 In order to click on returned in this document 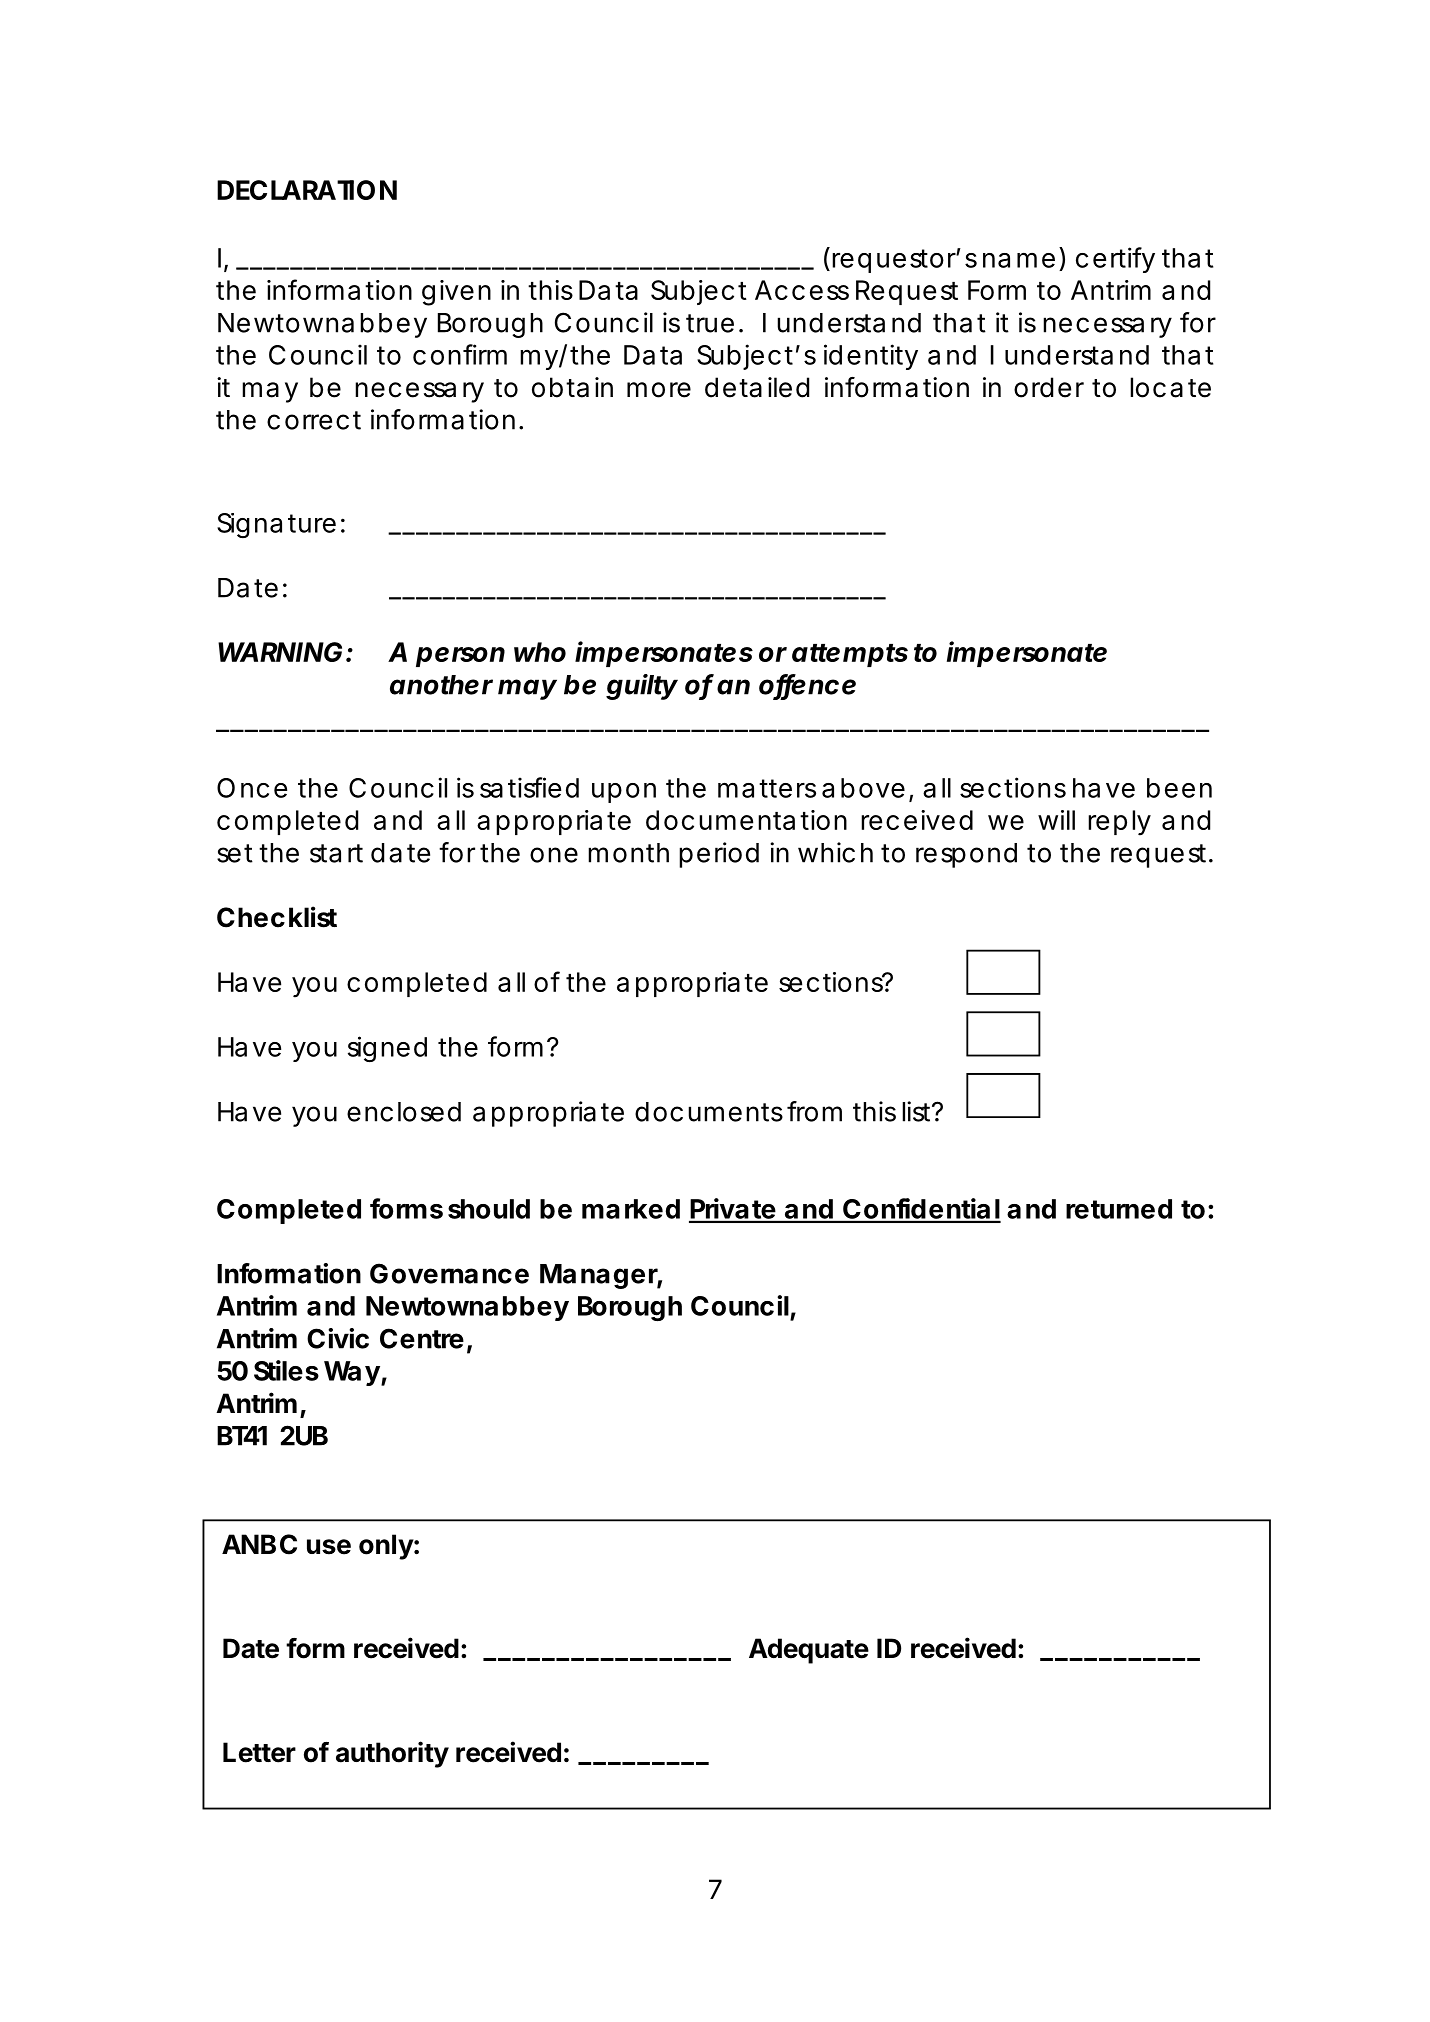, I will do `click(1119, 1209)`.
